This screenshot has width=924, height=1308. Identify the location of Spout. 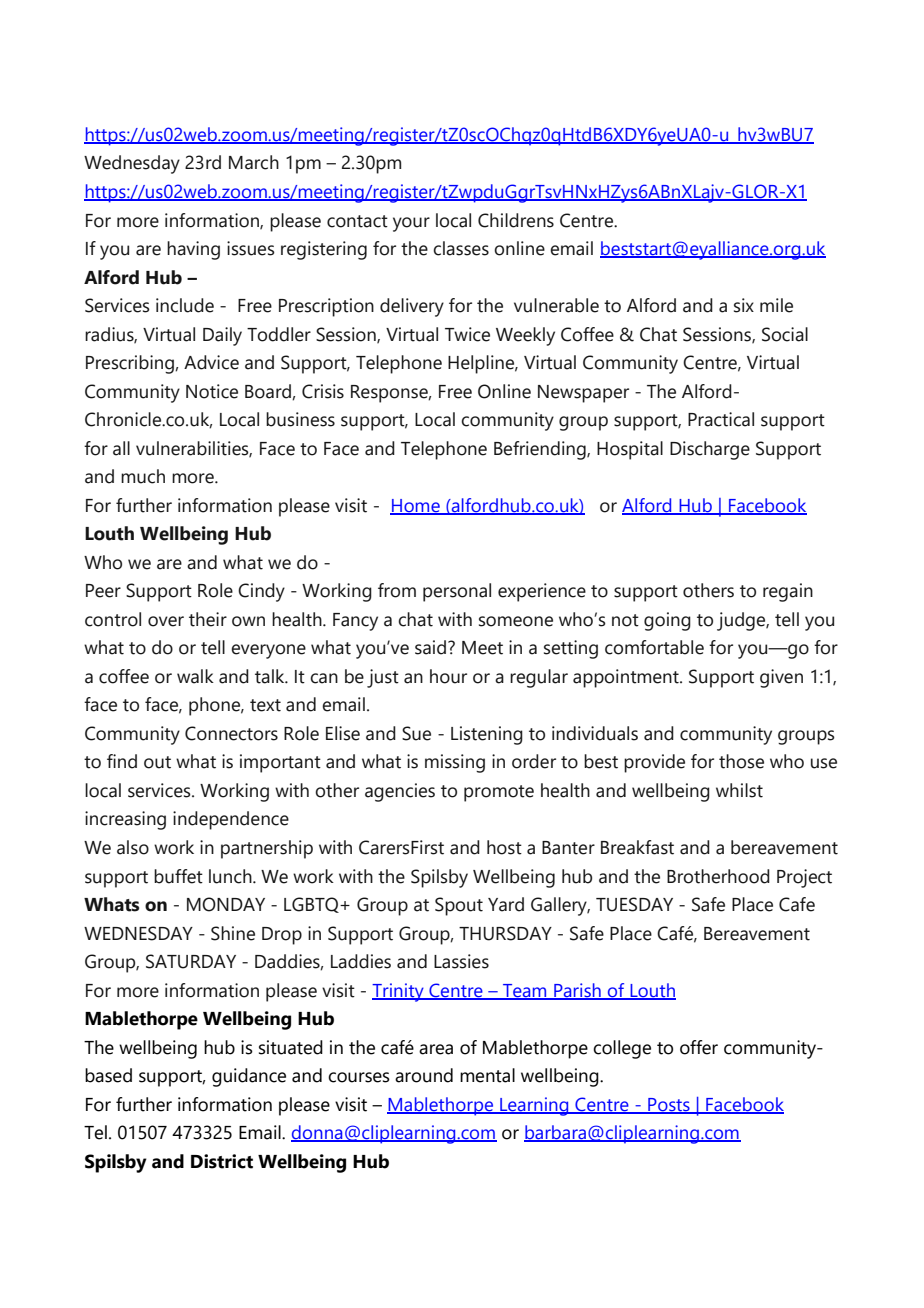
(459, 906).
